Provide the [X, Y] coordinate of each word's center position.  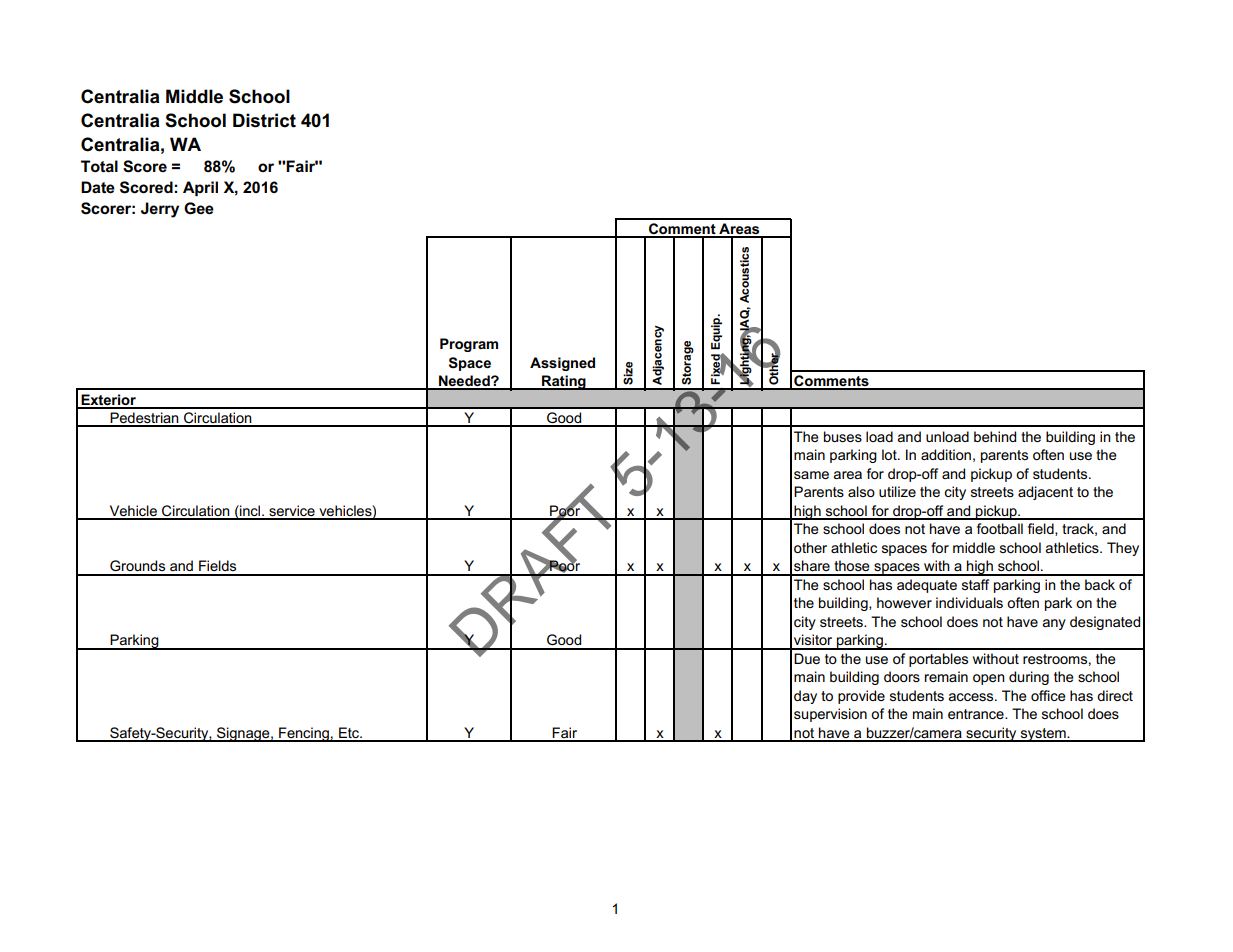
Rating [564, 382]
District [264, 120]
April [200, 188]
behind [995, 436]
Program [469, 345]
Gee [199, 208]
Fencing [304, 734]
